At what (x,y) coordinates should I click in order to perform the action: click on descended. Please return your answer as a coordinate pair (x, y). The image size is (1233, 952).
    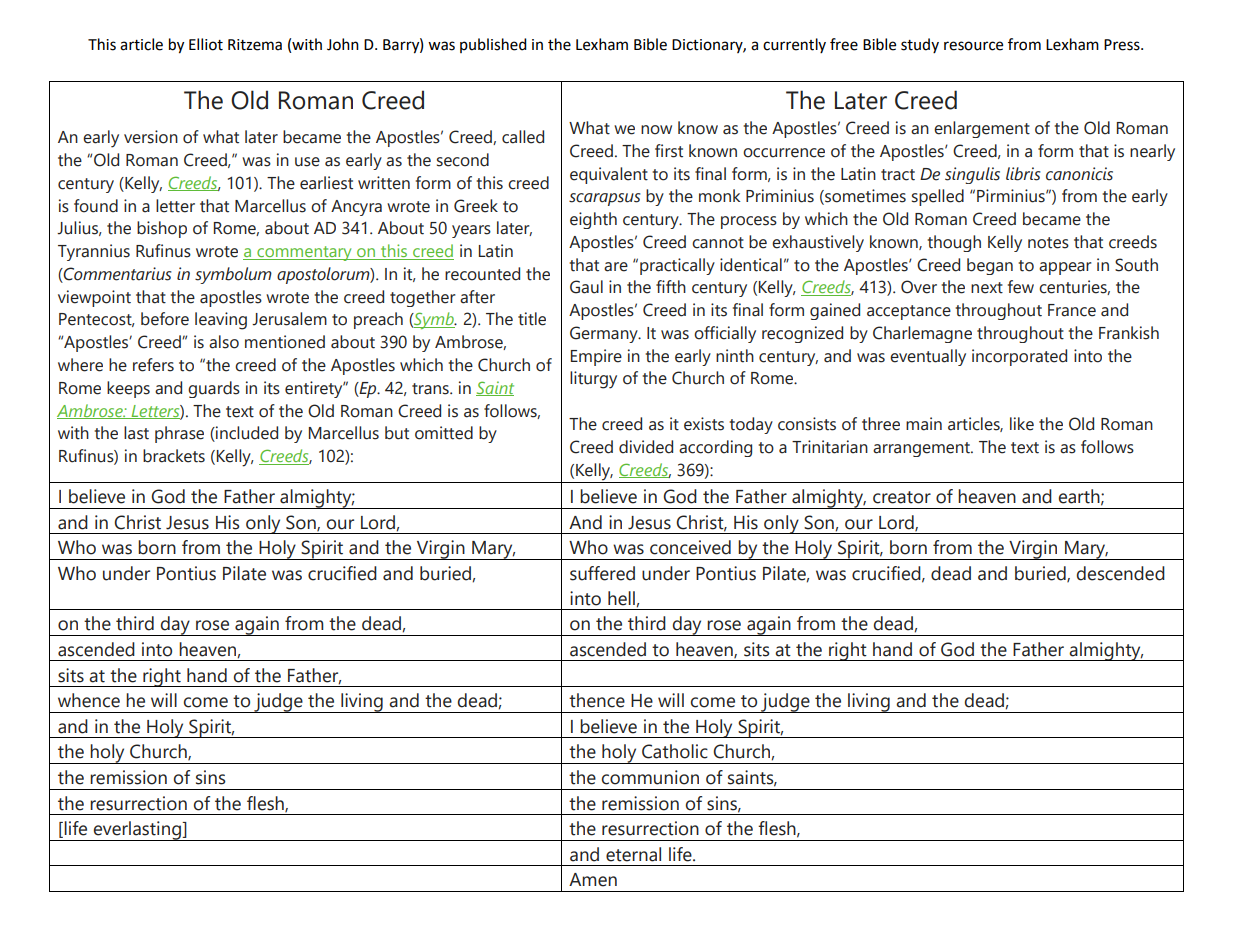
    Looking at the image, I should click on (1121, 573).
